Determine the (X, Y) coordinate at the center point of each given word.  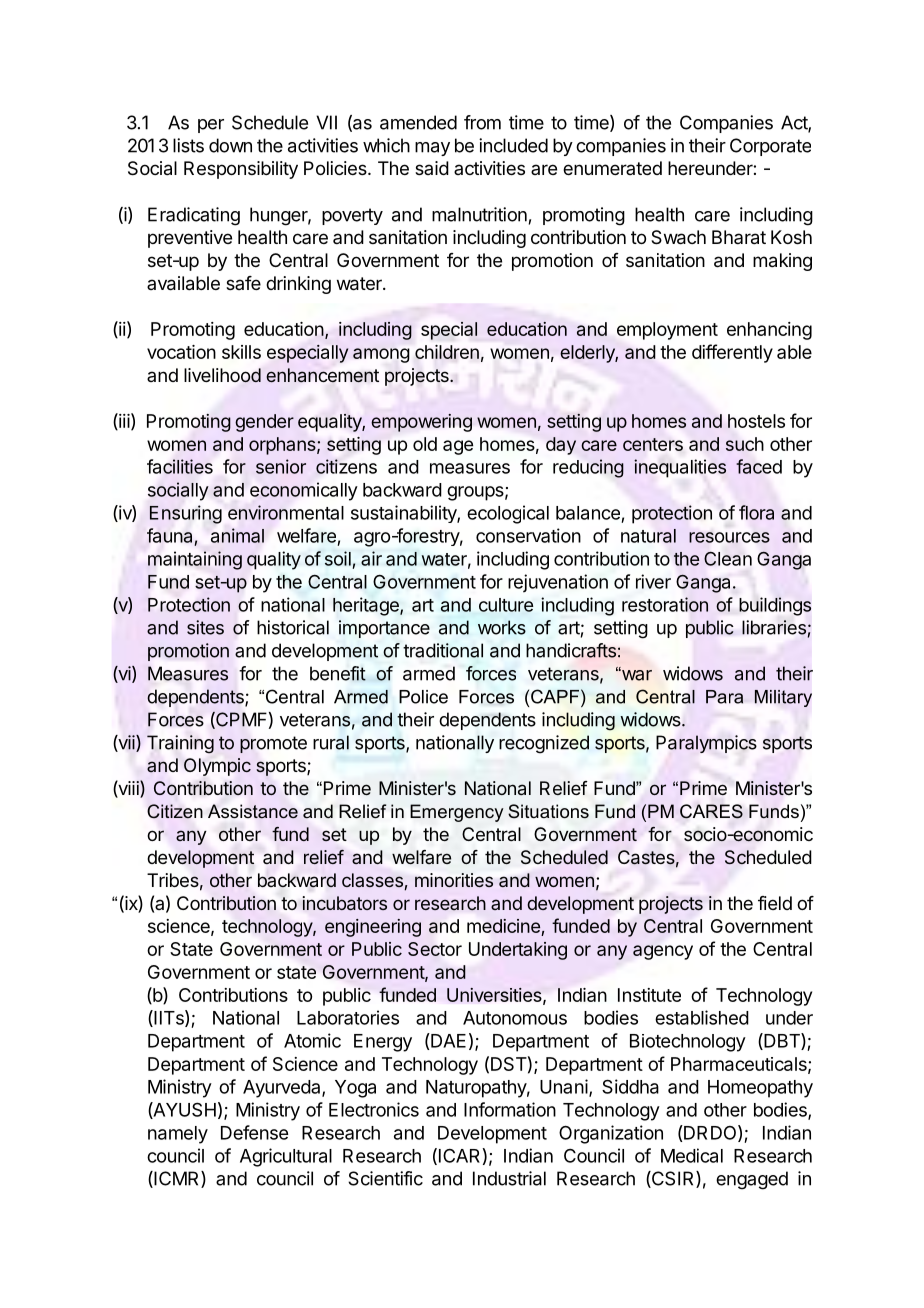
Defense (254, 1132)
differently (732, 353)
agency (663, 952)
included (513, 145)
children (447, 352)
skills (241, 352)
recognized (544, 744)
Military (783, 698)
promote (273, 744)
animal (237, 535)
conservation (528, 535)
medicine (504, 927)
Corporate (770, 147)
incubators (345, 903)
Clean (728, 558)
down (230, 145)
